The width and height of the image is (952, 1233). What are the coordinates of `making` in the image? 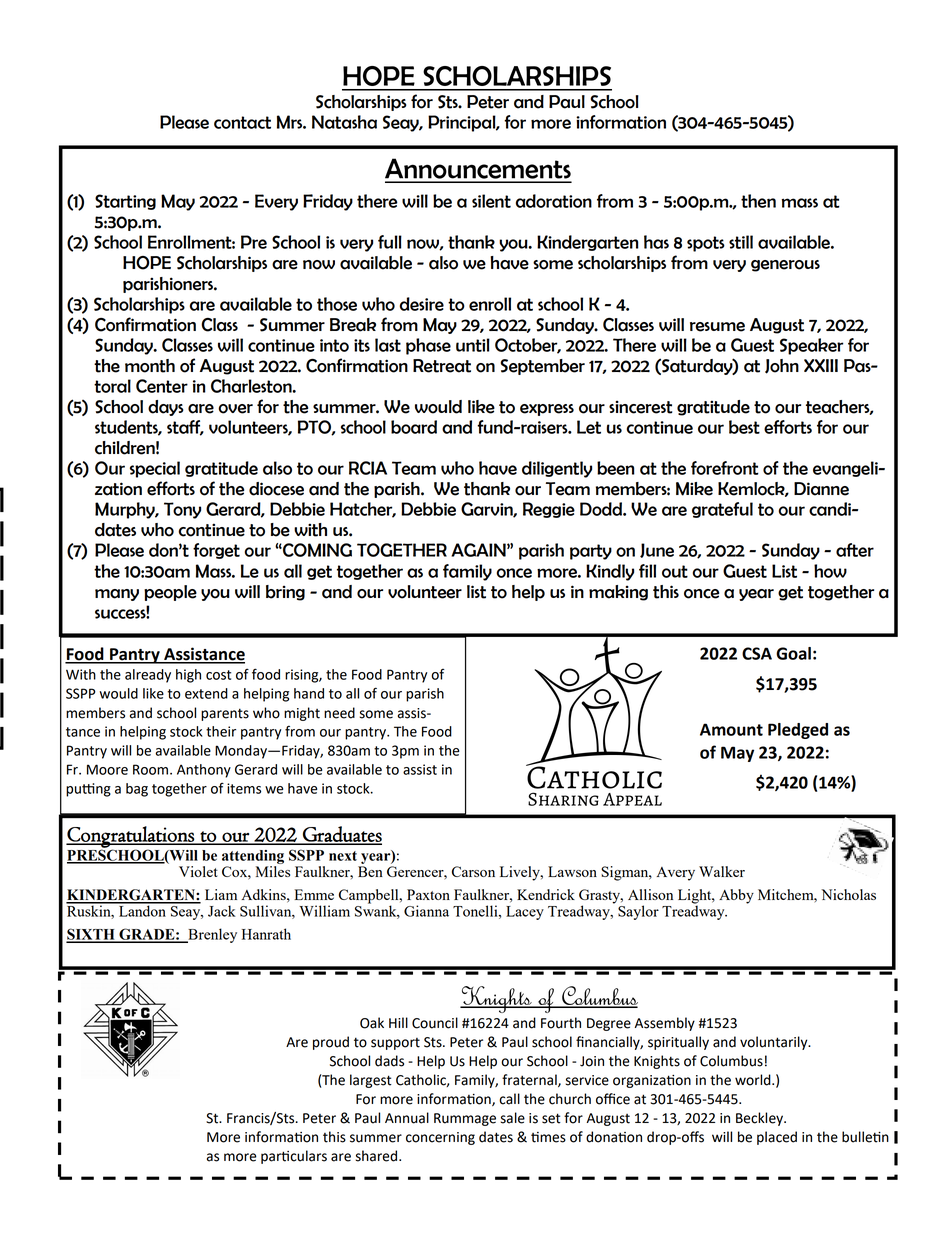 It's located at (618, 593).
